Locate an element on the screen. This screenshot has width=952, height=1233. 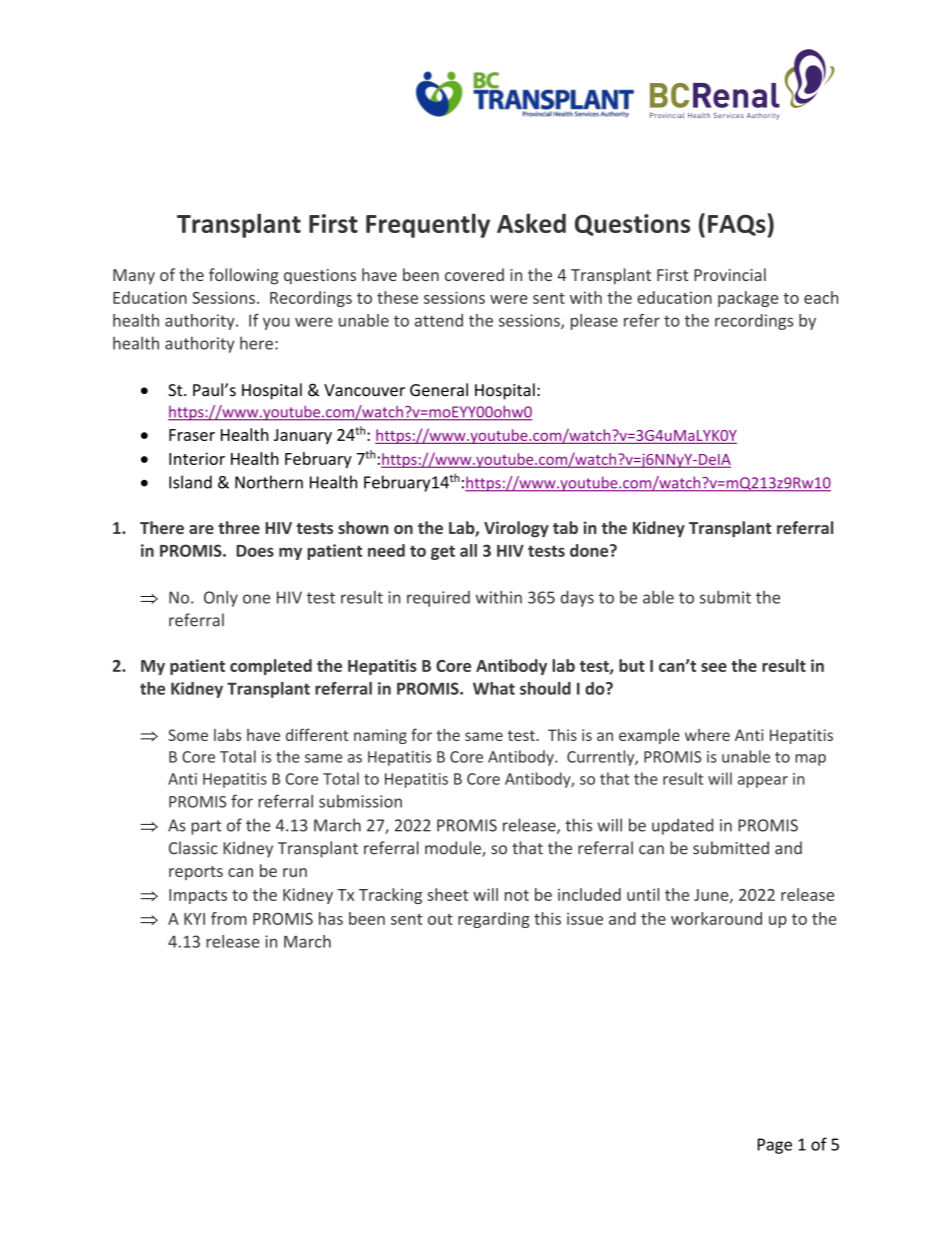
Virology is located at coordinates (516, 529).
